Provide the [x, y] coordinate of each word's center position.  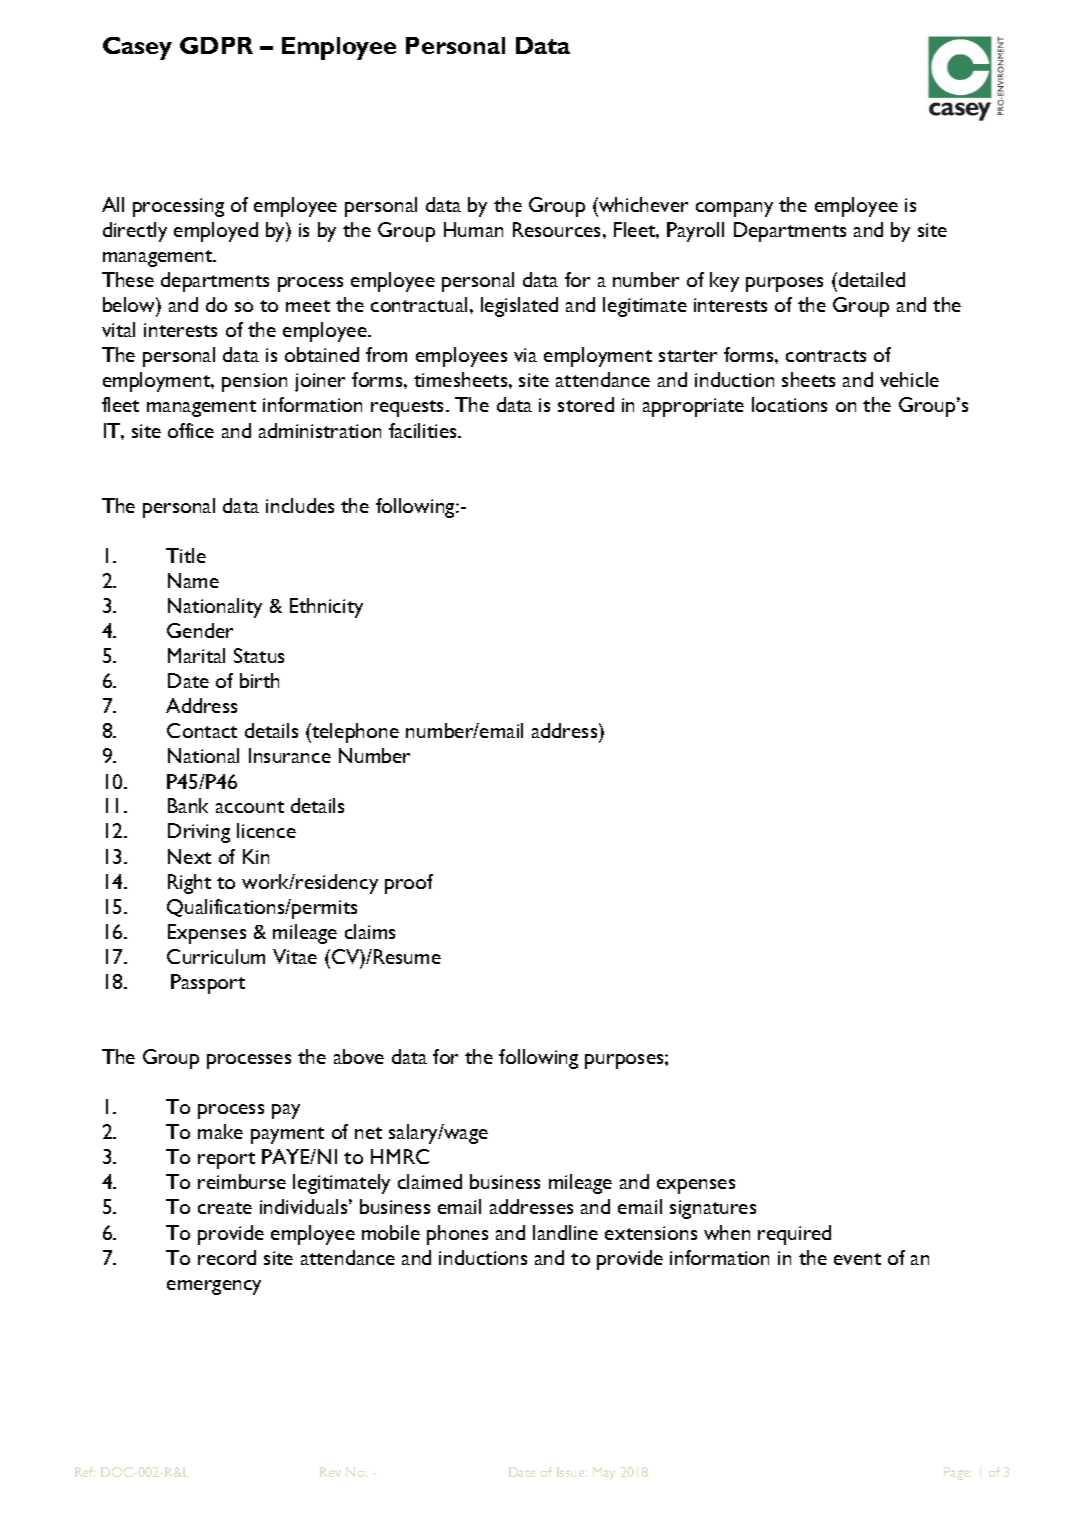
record [227, 1257]
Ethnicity [326, 608]
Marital [196, 655]
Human [473, 229]
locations [789, 404]
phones [457, 1235]
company [734, 209]
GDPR [216, 45]
